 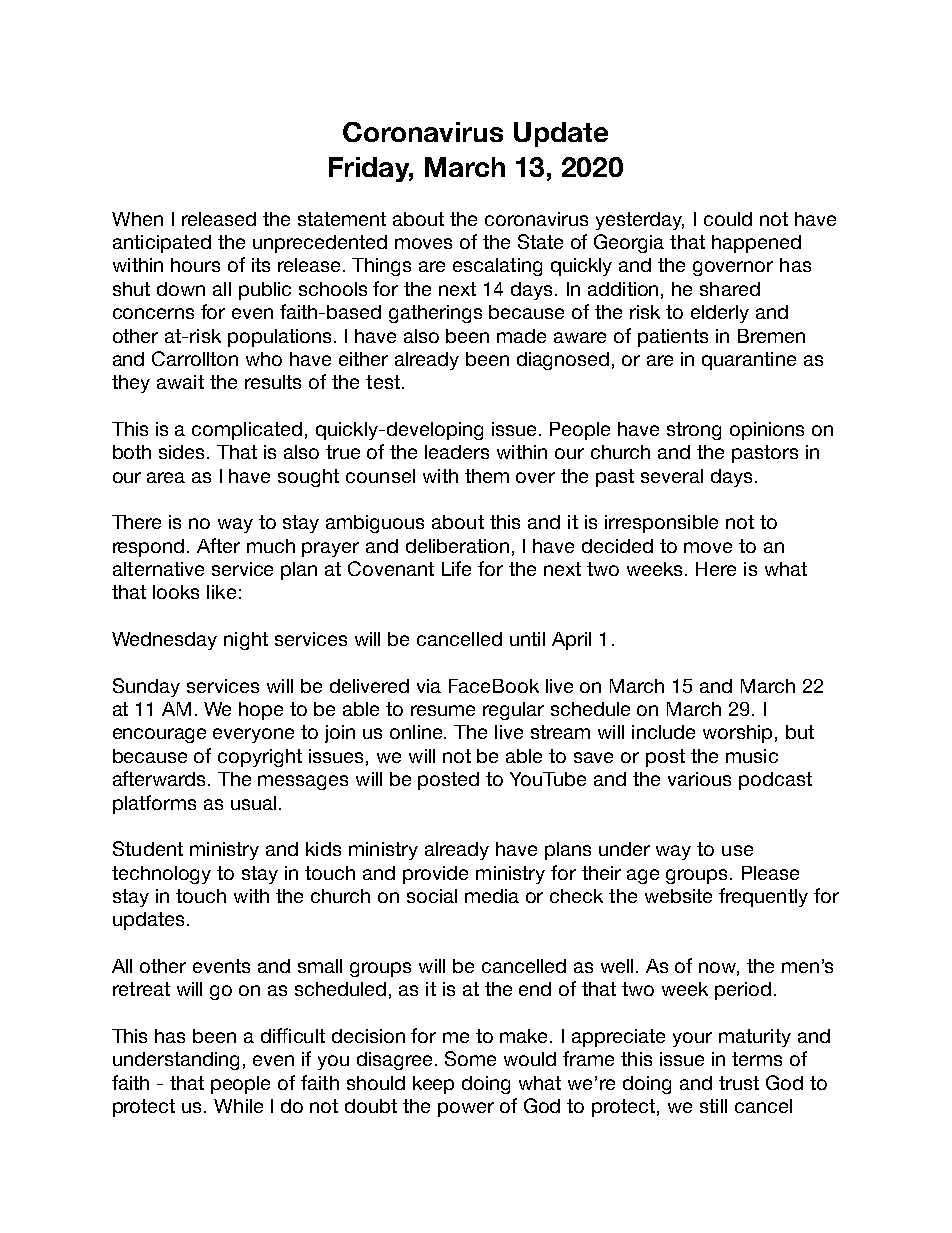 I want to click on hours, so click(x=195, y=265).
